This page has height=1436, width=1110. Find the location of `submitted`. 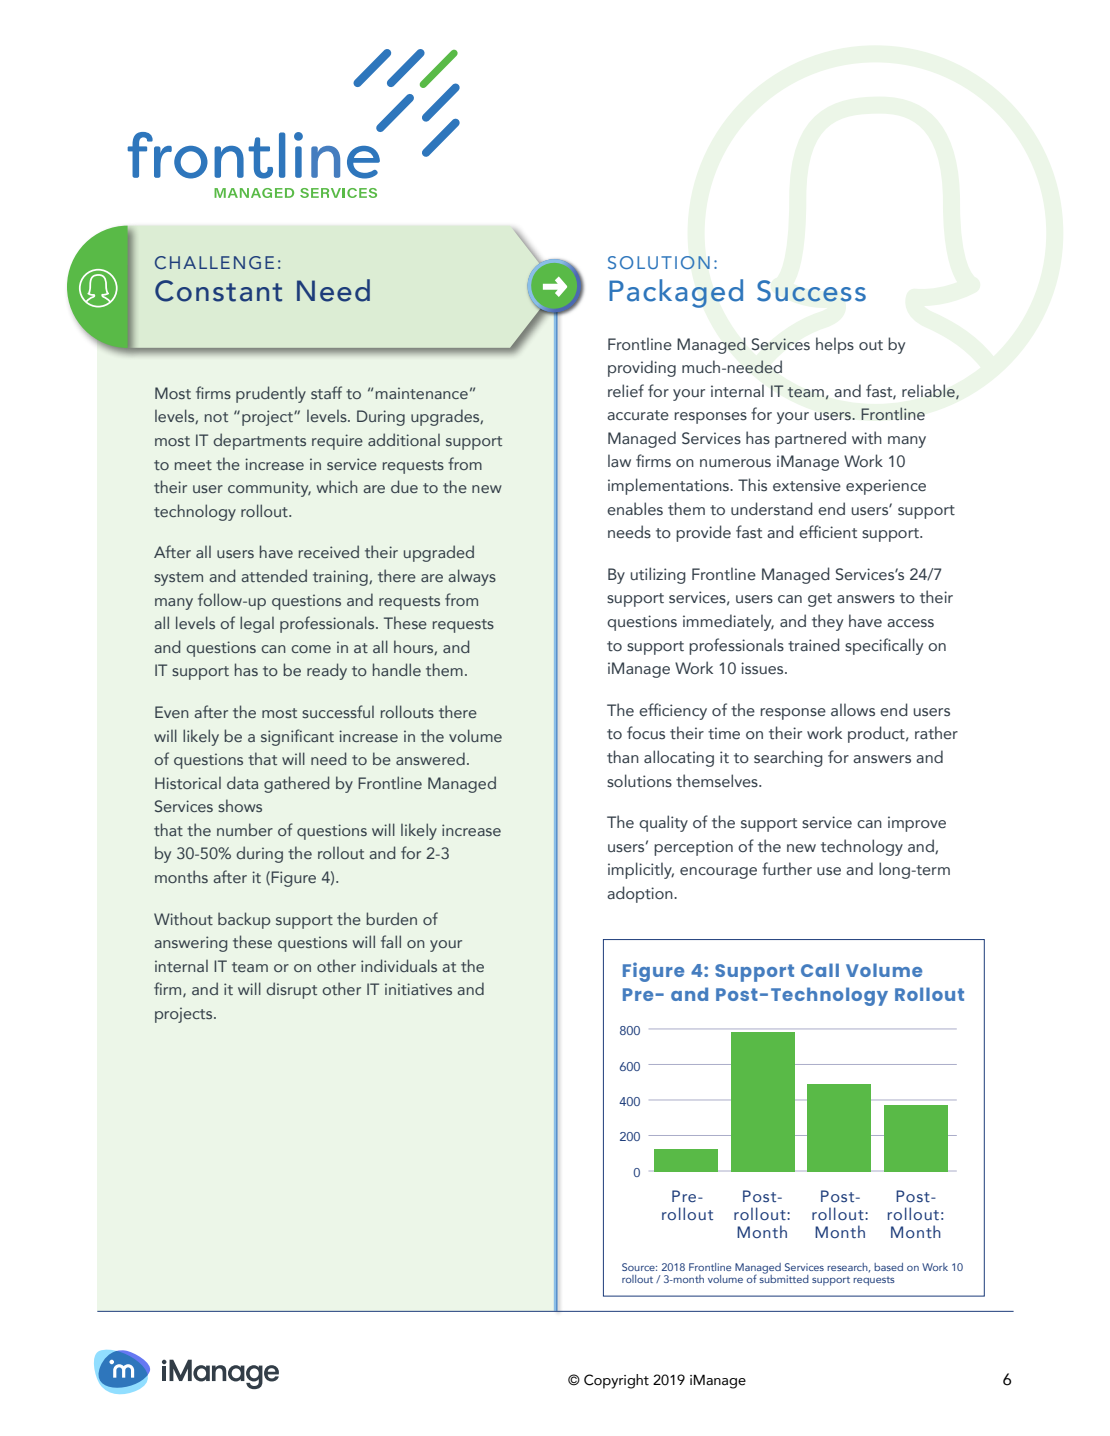

submitted is located at coordinates (784, 1278).
